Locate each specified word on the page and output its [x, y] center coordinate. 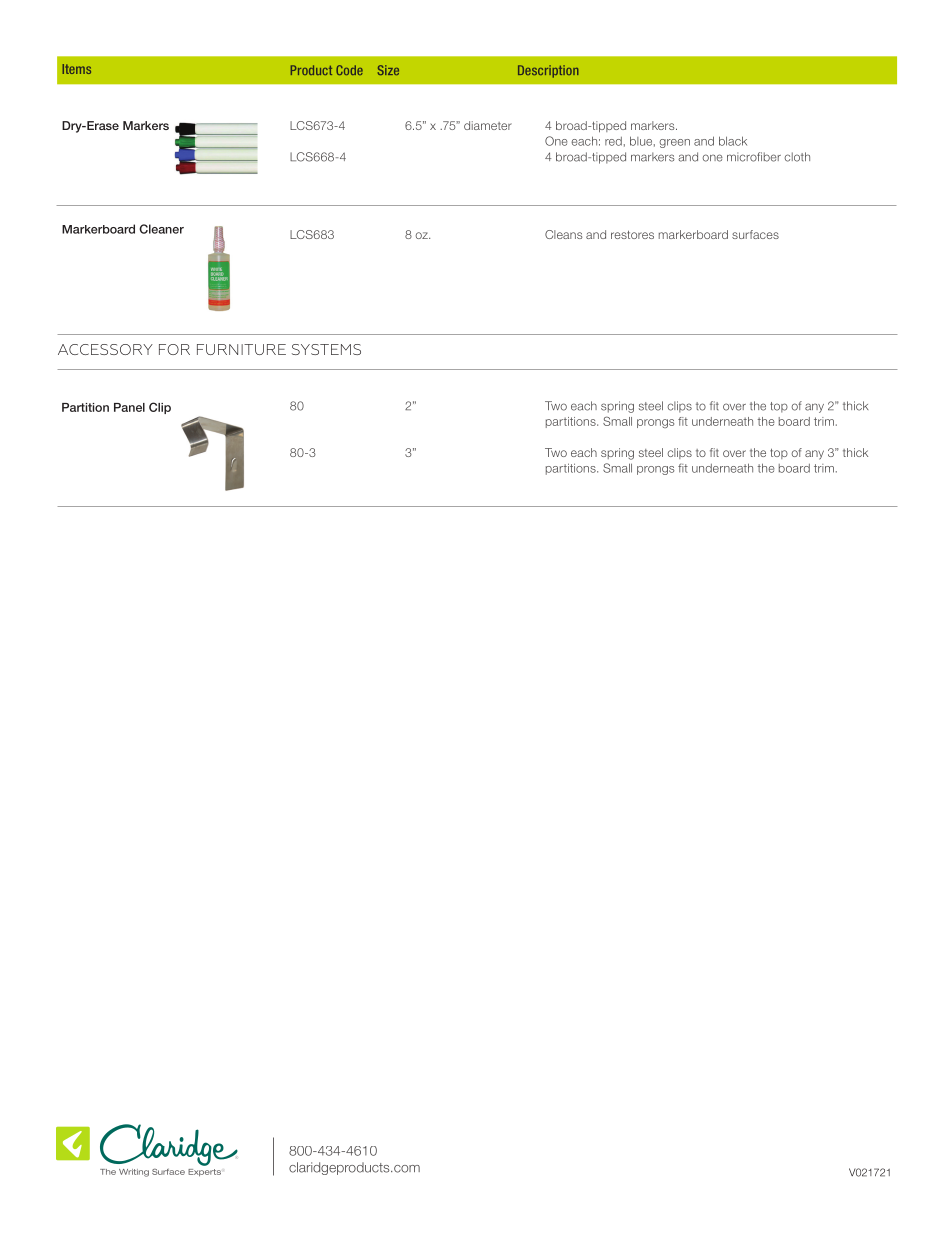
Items [76, 69]
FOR [174, 349]
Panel [129, 407]
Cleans [563, 234]
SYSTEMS [326, 349]
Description [548, 71]
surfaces [755, 234]
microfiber [754, 157]
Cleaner [161, 229]
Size [388, 70]
